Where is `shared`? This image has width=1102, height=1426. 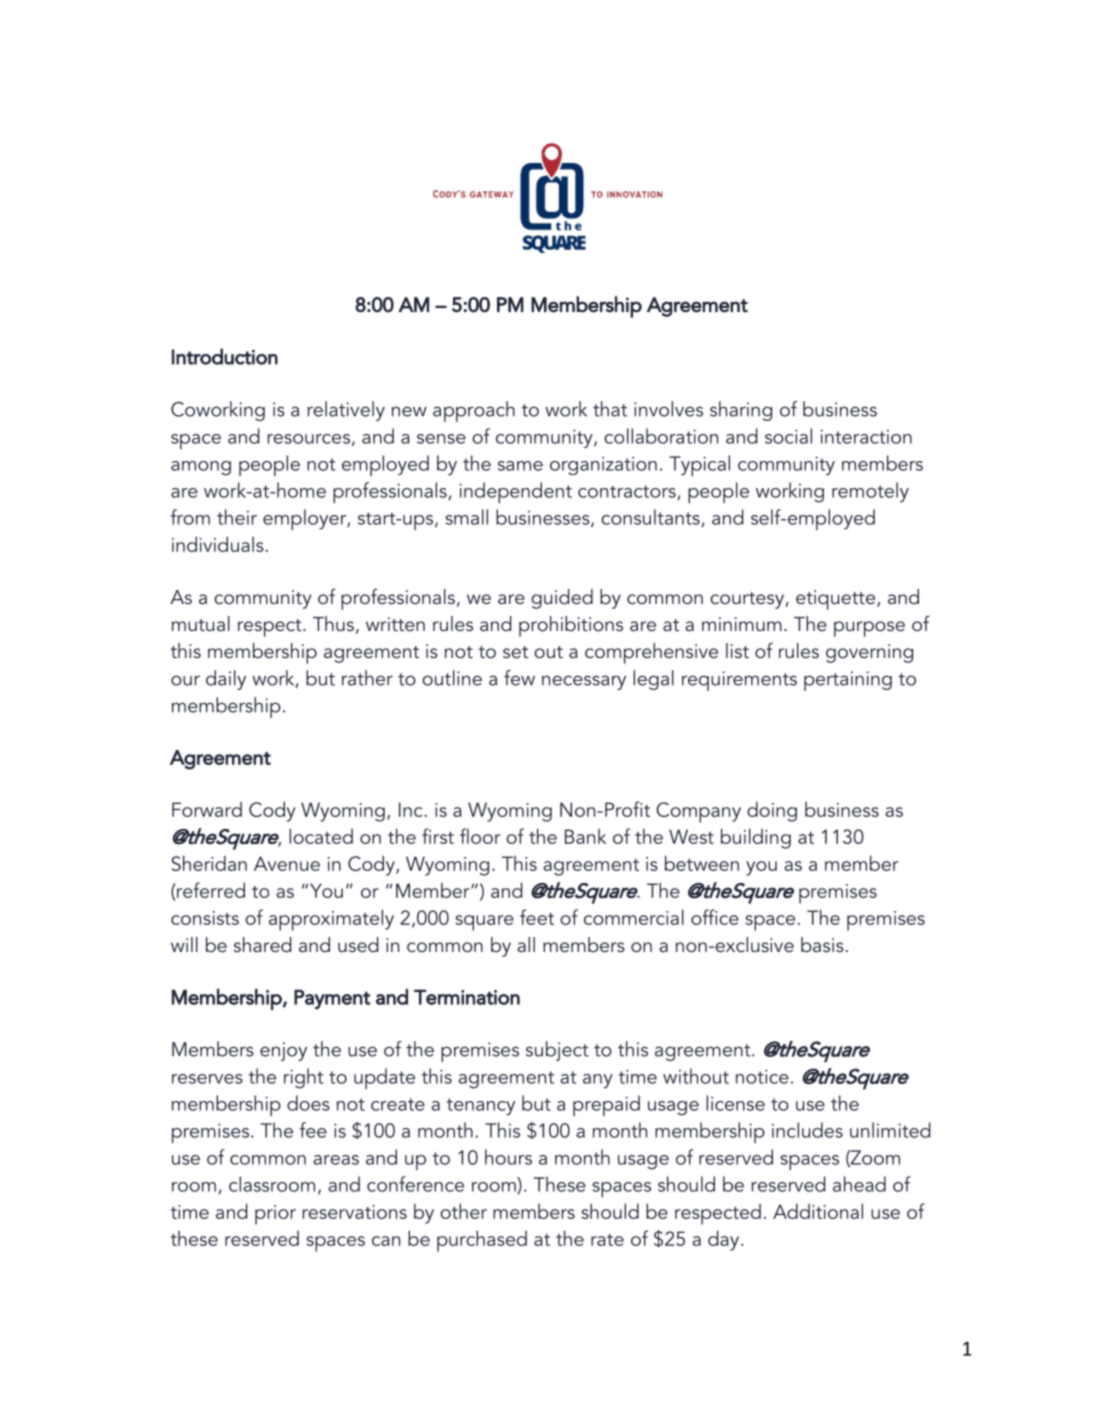 shared is located at coordinates (263, 944).
